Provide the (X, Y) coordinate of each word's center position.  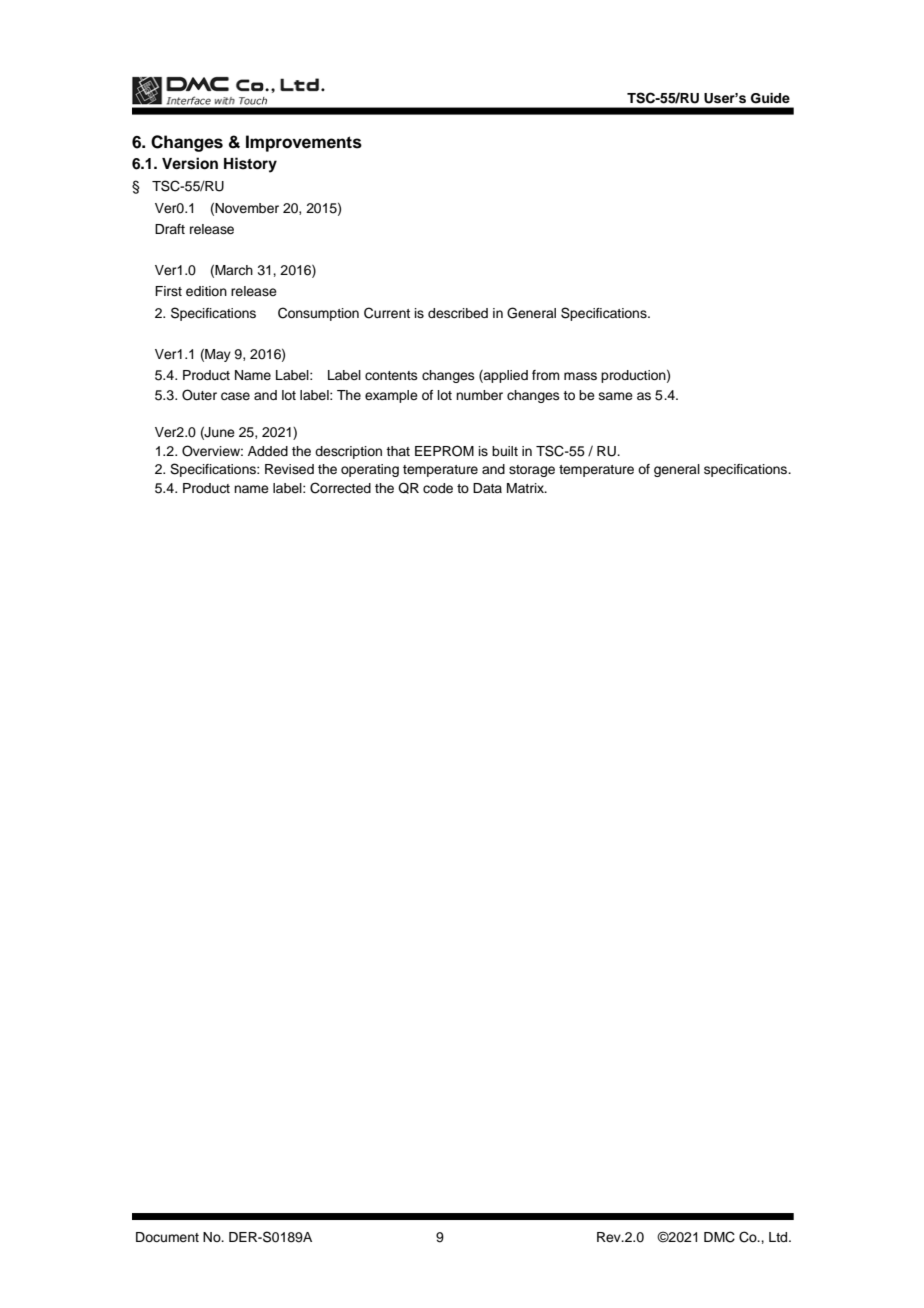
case (235, 396)
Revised (289, 469)
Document (167, 1237)
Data (487, 488)
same (616, 396)
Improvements (304, 143)
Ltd (779, 1237)
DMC (719, 1237)
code (438, 488)
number (479, 395)
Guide (770, 98)
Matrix (527, 488)
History (250, 165)
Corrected (340, 488)
